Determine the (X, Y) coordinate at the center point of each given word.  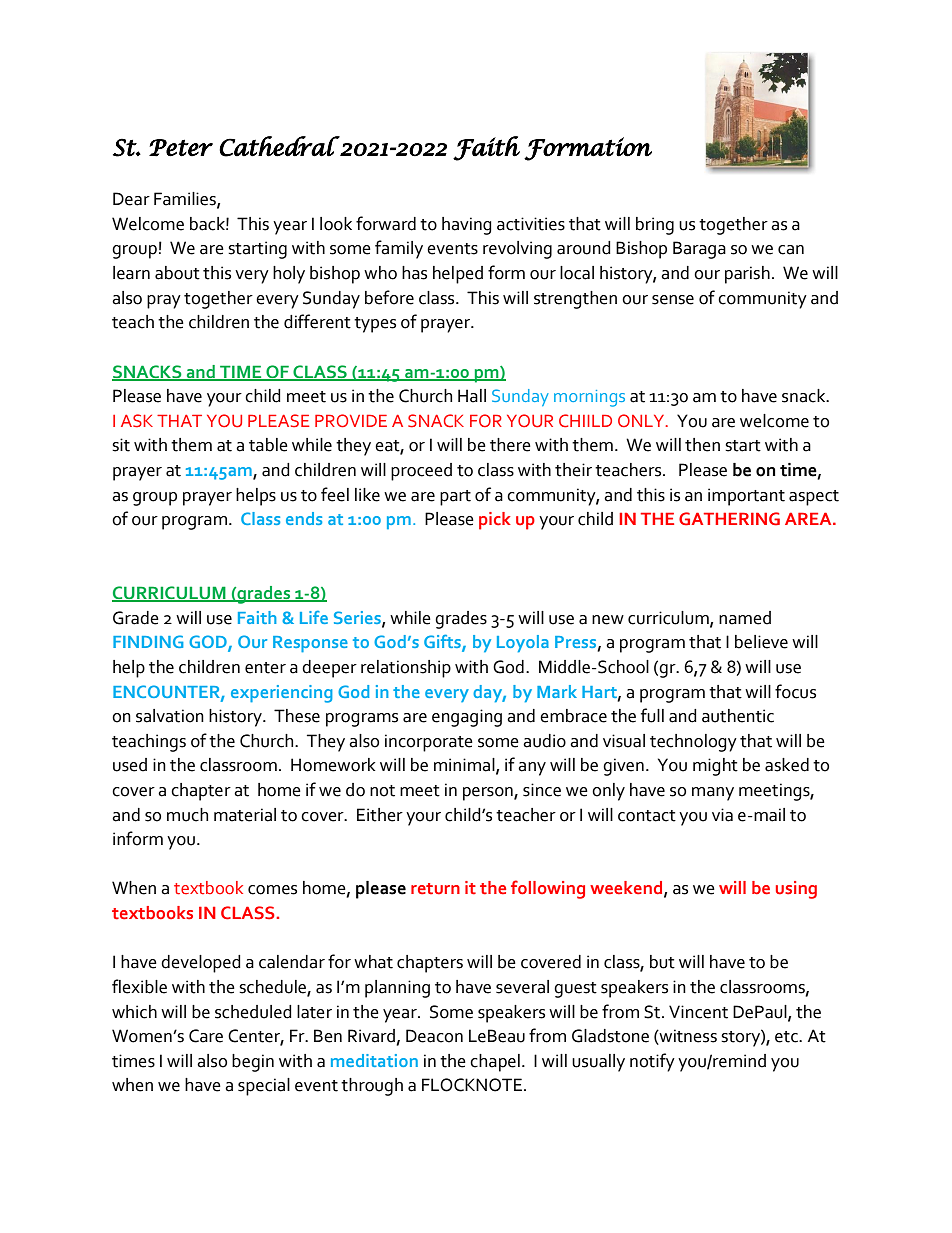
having (467, 226)
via (722, 815)
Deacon (434, 1036)
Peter (181, 148)
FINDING (148, 641)
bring (655, 226)
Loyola (523, 643)
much (187, 815)
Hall (472, 396)
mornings (589, 398)
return (435, 889)
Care (206, 1036)
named (745, 618)
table (268, 445)
